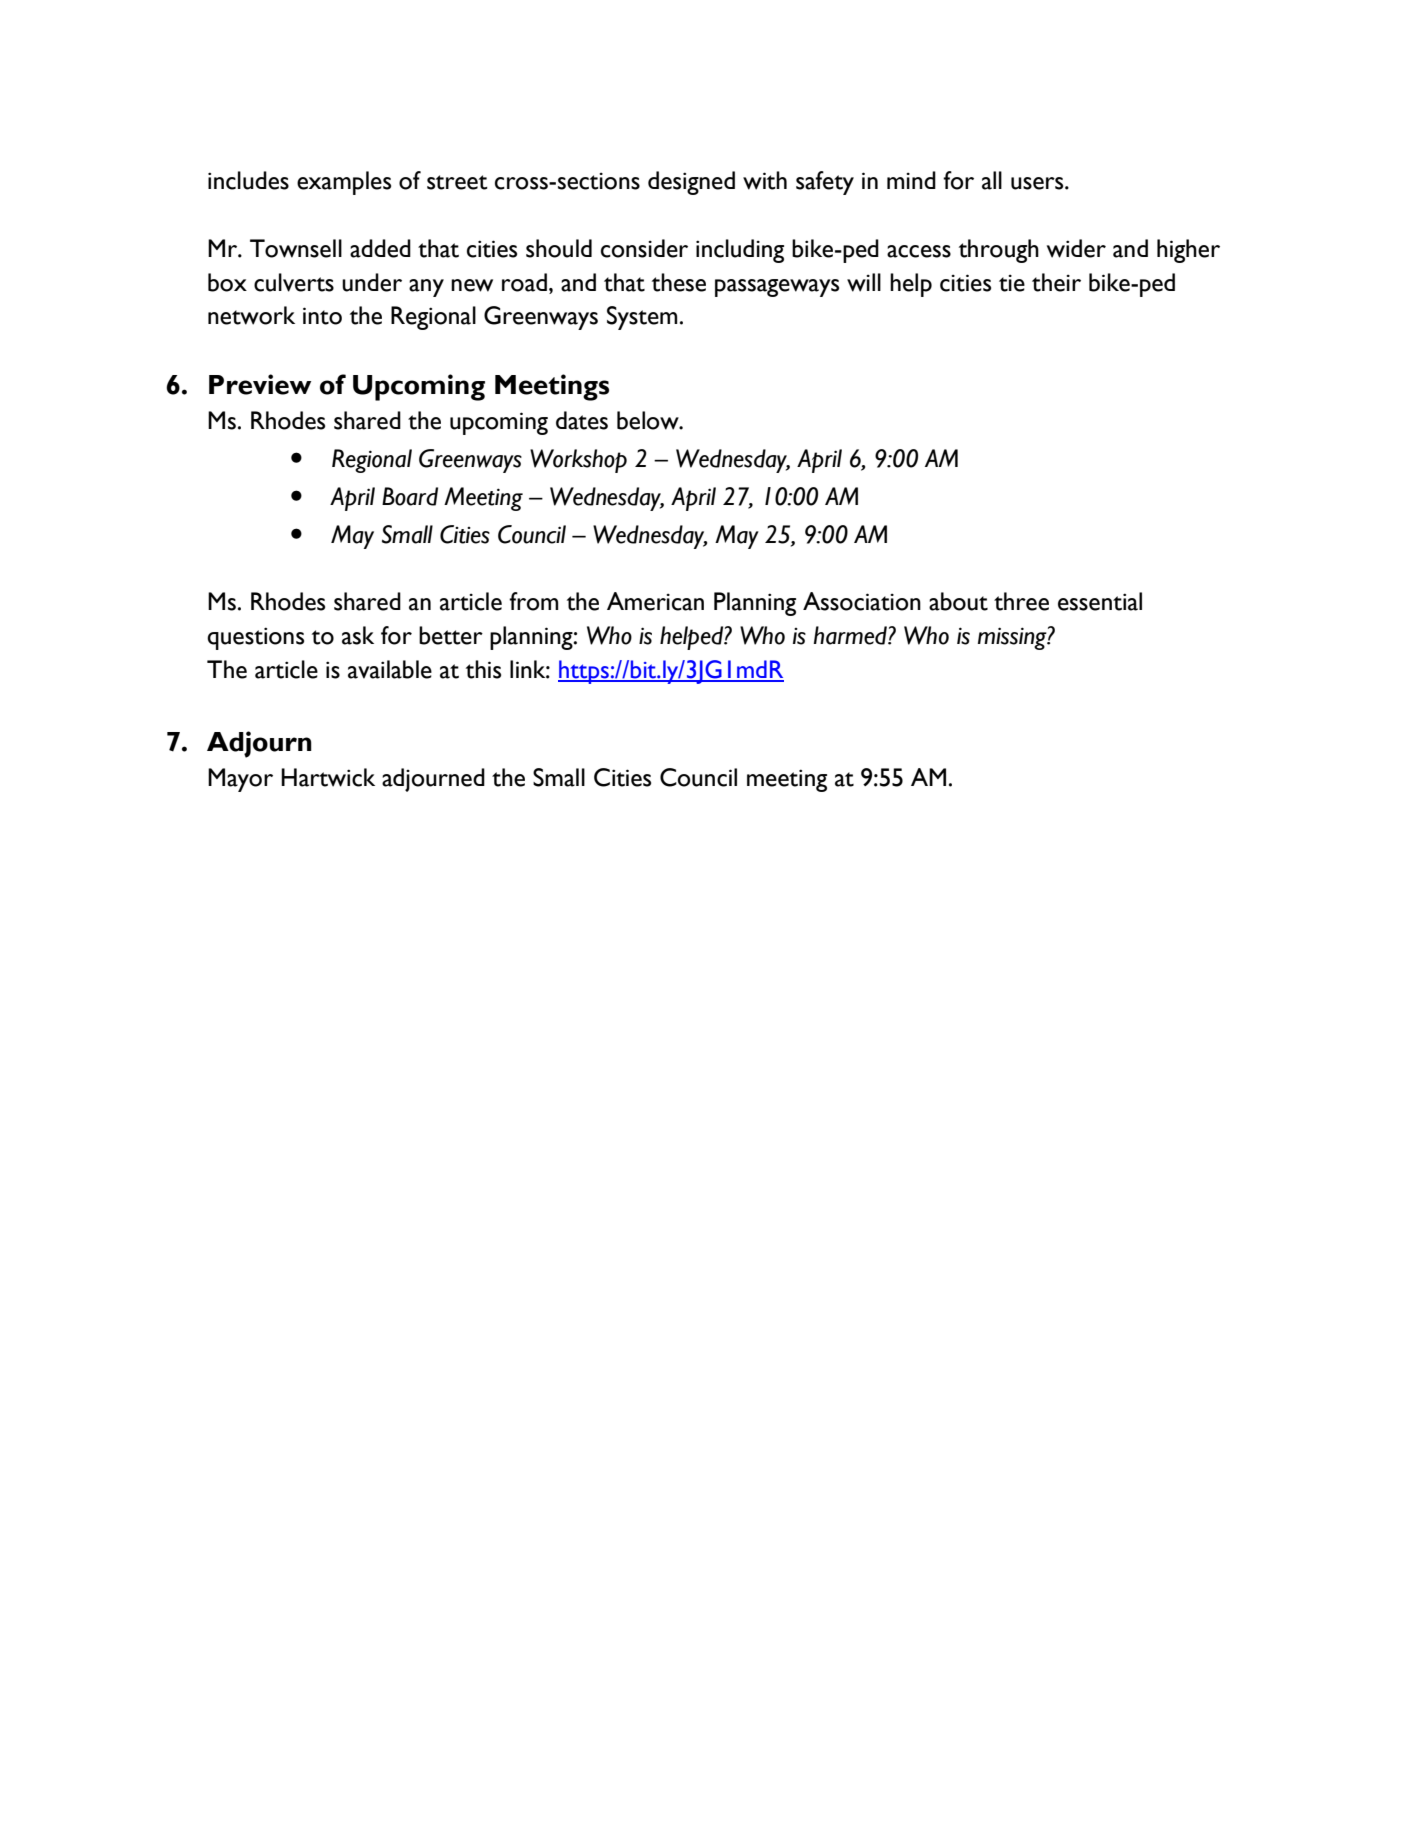 The image size is (1409, 1824). What do you see at coordinates (1100, 601) in the page?
I see `essential` at bounding box center [1100, 601].
